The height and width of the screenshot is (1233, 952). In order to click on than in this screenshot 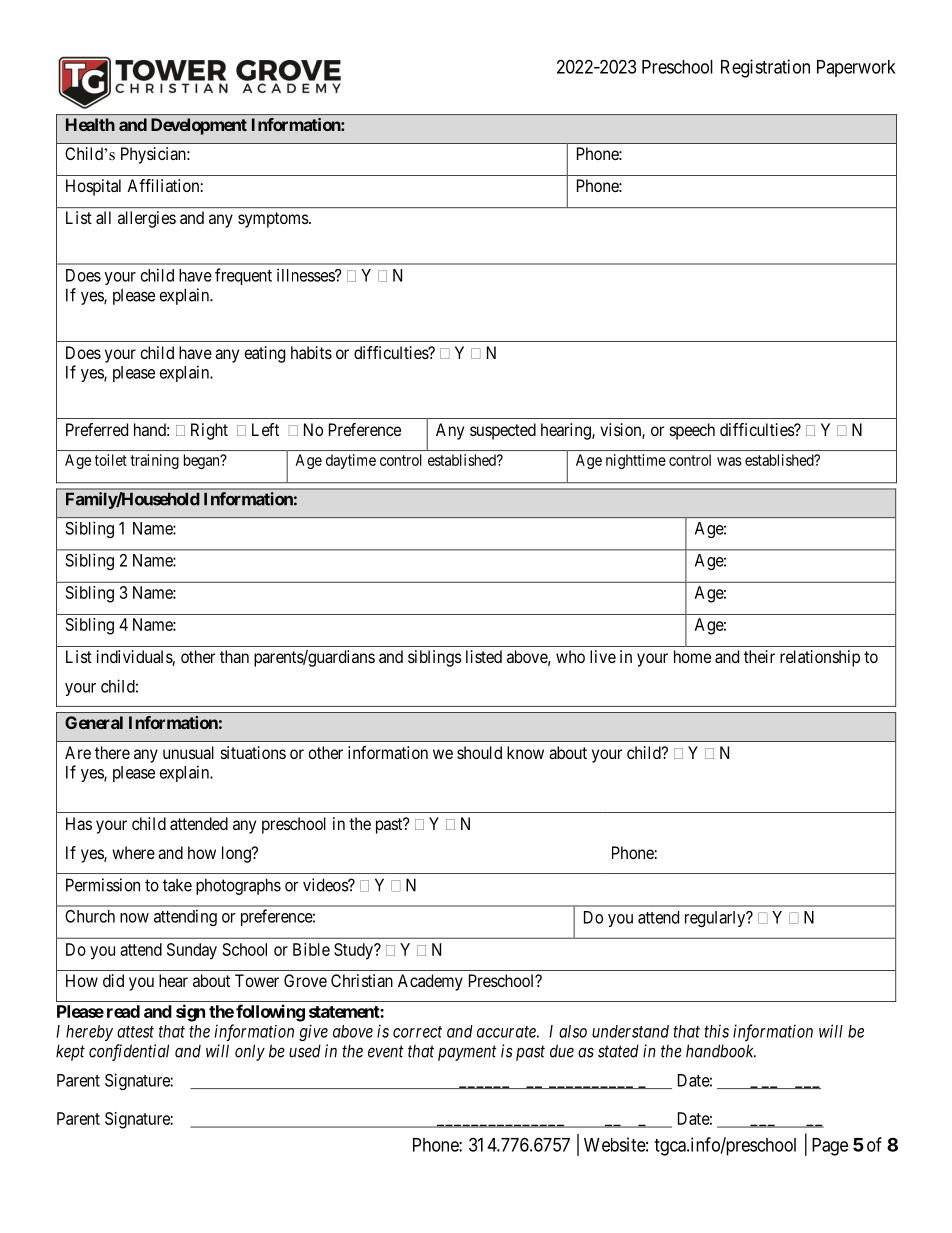, I will do `click(234, 656)`.
